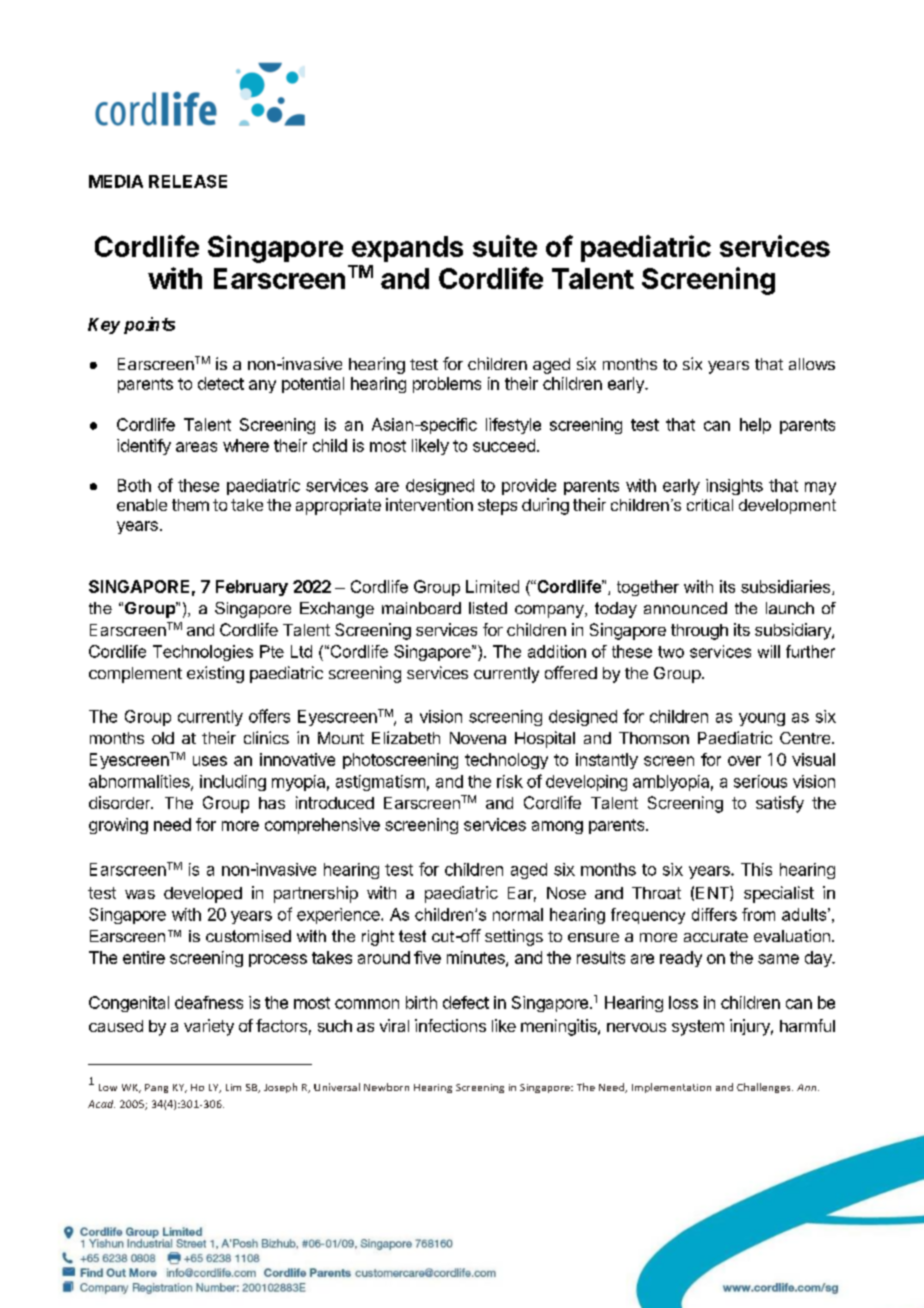 The height and width of the document is (1308, 924). Describe the element at coordinates (203, 653) in the document. I see `Technologies` at that location.
